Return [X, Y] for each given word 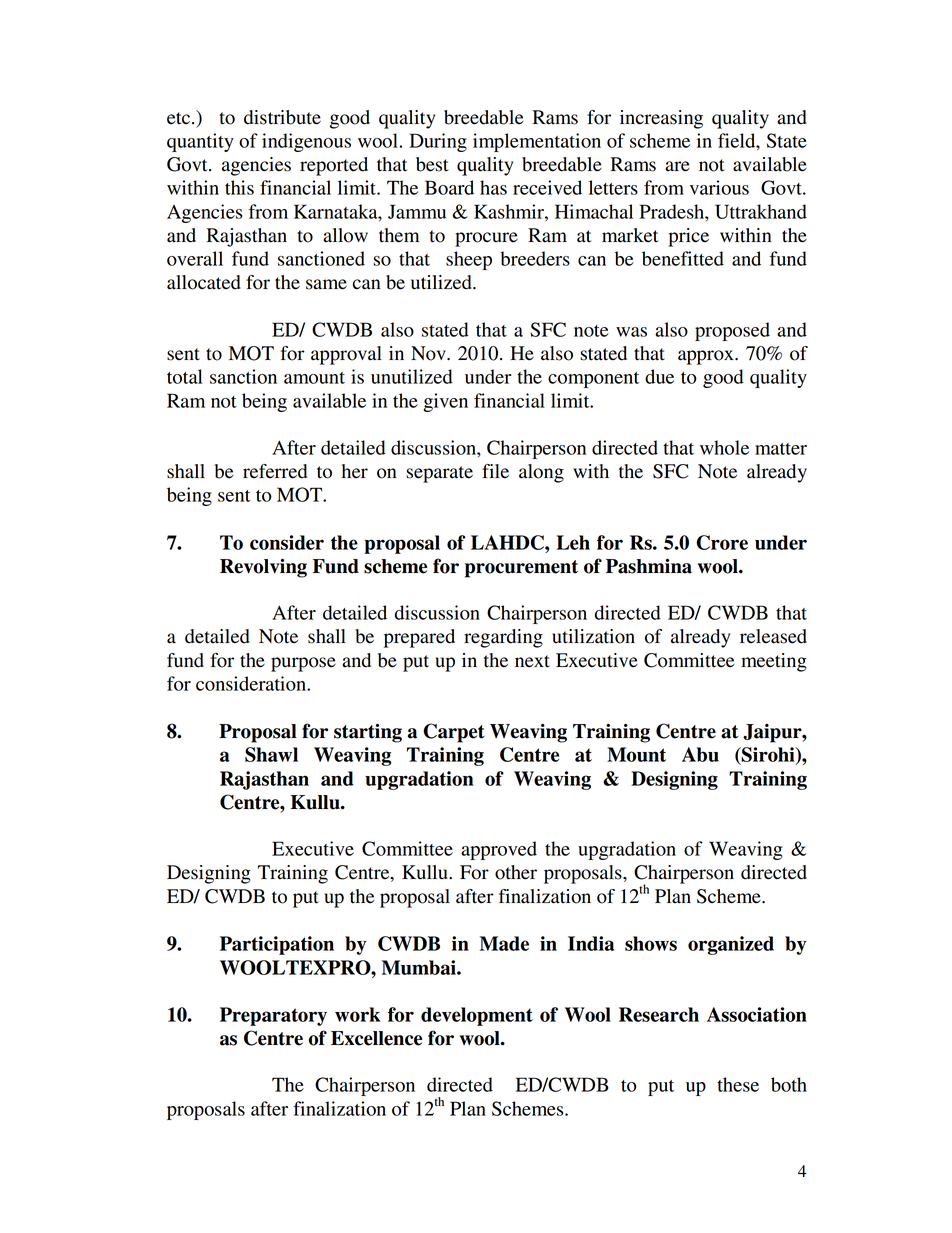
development [477, 1016]
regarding [503, 638]
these [738, 1084]
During [438, 142]
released [773, 636]
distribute [282, 117]
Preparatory [273, 1016]
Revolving [263, 568]
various [719, 187]
